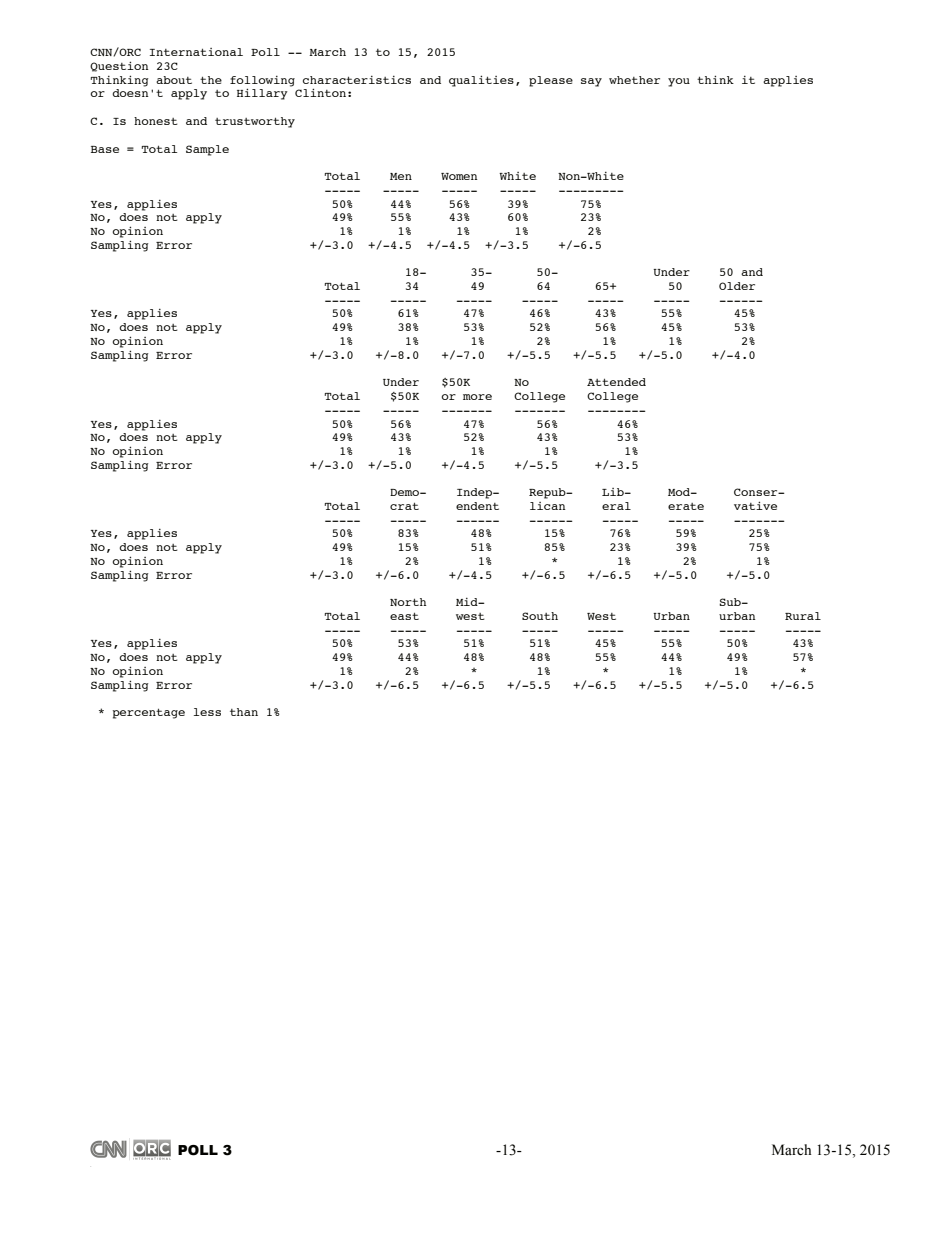 This image has height=1233, width=952. Describe the element at coordinates (737, 286) in the image. I see `Older` at that location.
